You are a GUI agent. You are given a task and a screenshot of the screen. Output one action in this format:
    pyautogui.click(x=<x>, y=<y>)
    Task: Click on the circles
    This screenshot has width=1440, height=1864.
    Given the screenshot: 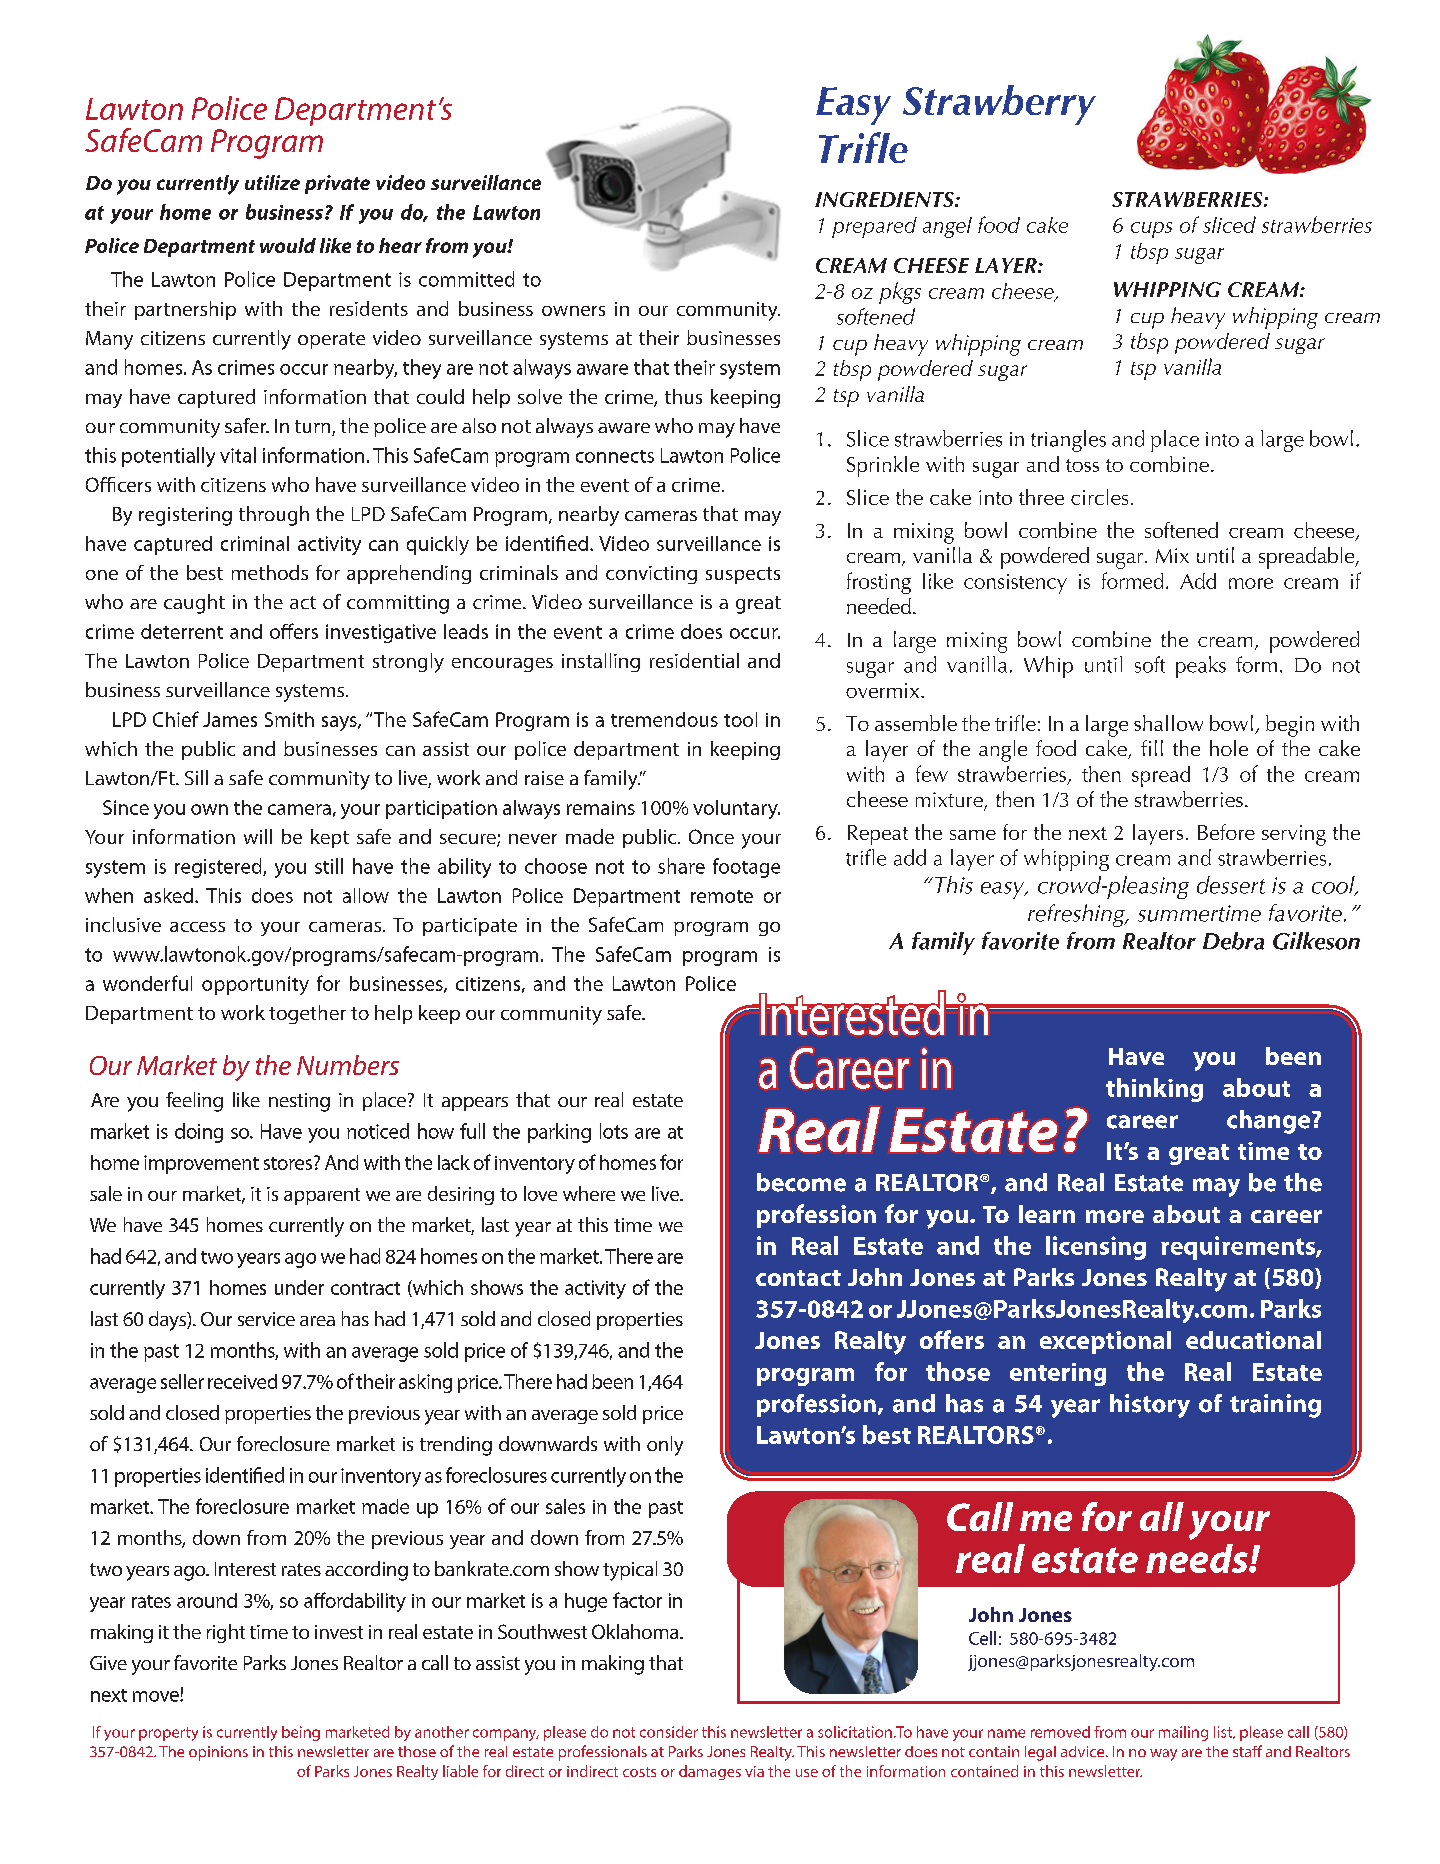 What is the action you would take?
    pyautogui.click(x=1099, y=497)
